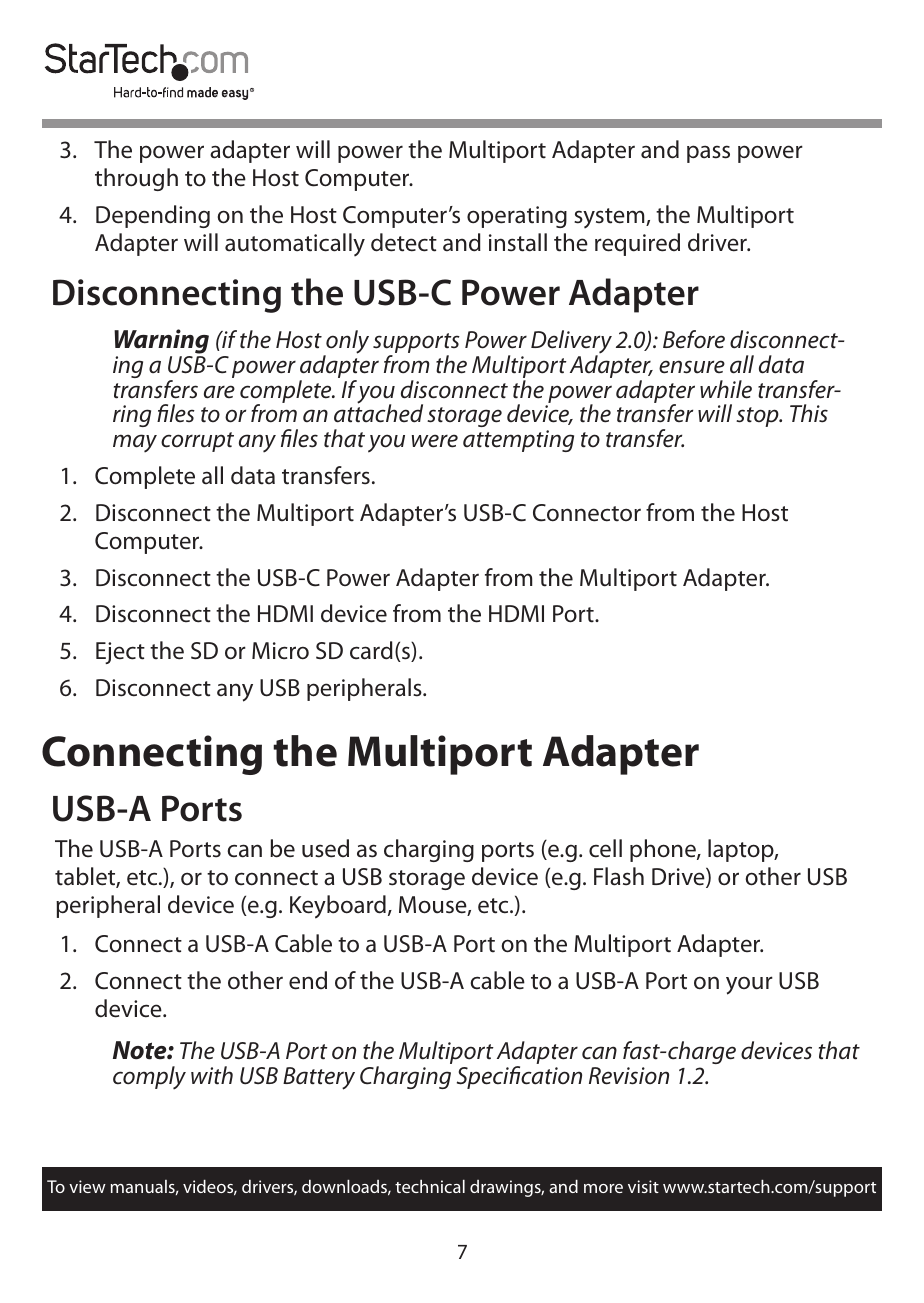 This screenshot has height=1303, width=924. What do you see at coordinates (749, 985) in the screenshot?
I see `your` at bounding box center [749, 985].
